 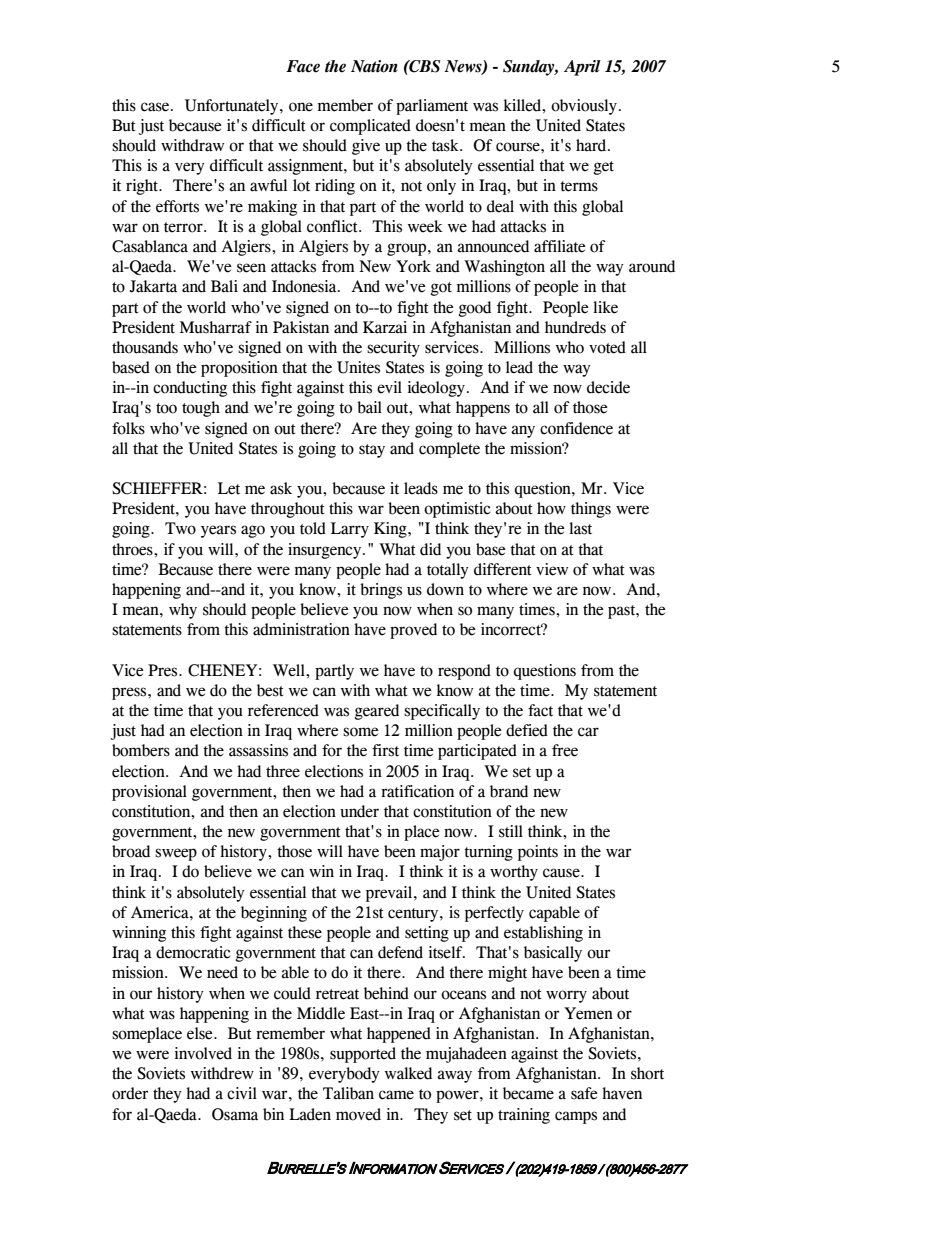 What do you see at coordinates (370, 127) in the screenshot?
I see `complicated` at bounding box center [370, 127].
